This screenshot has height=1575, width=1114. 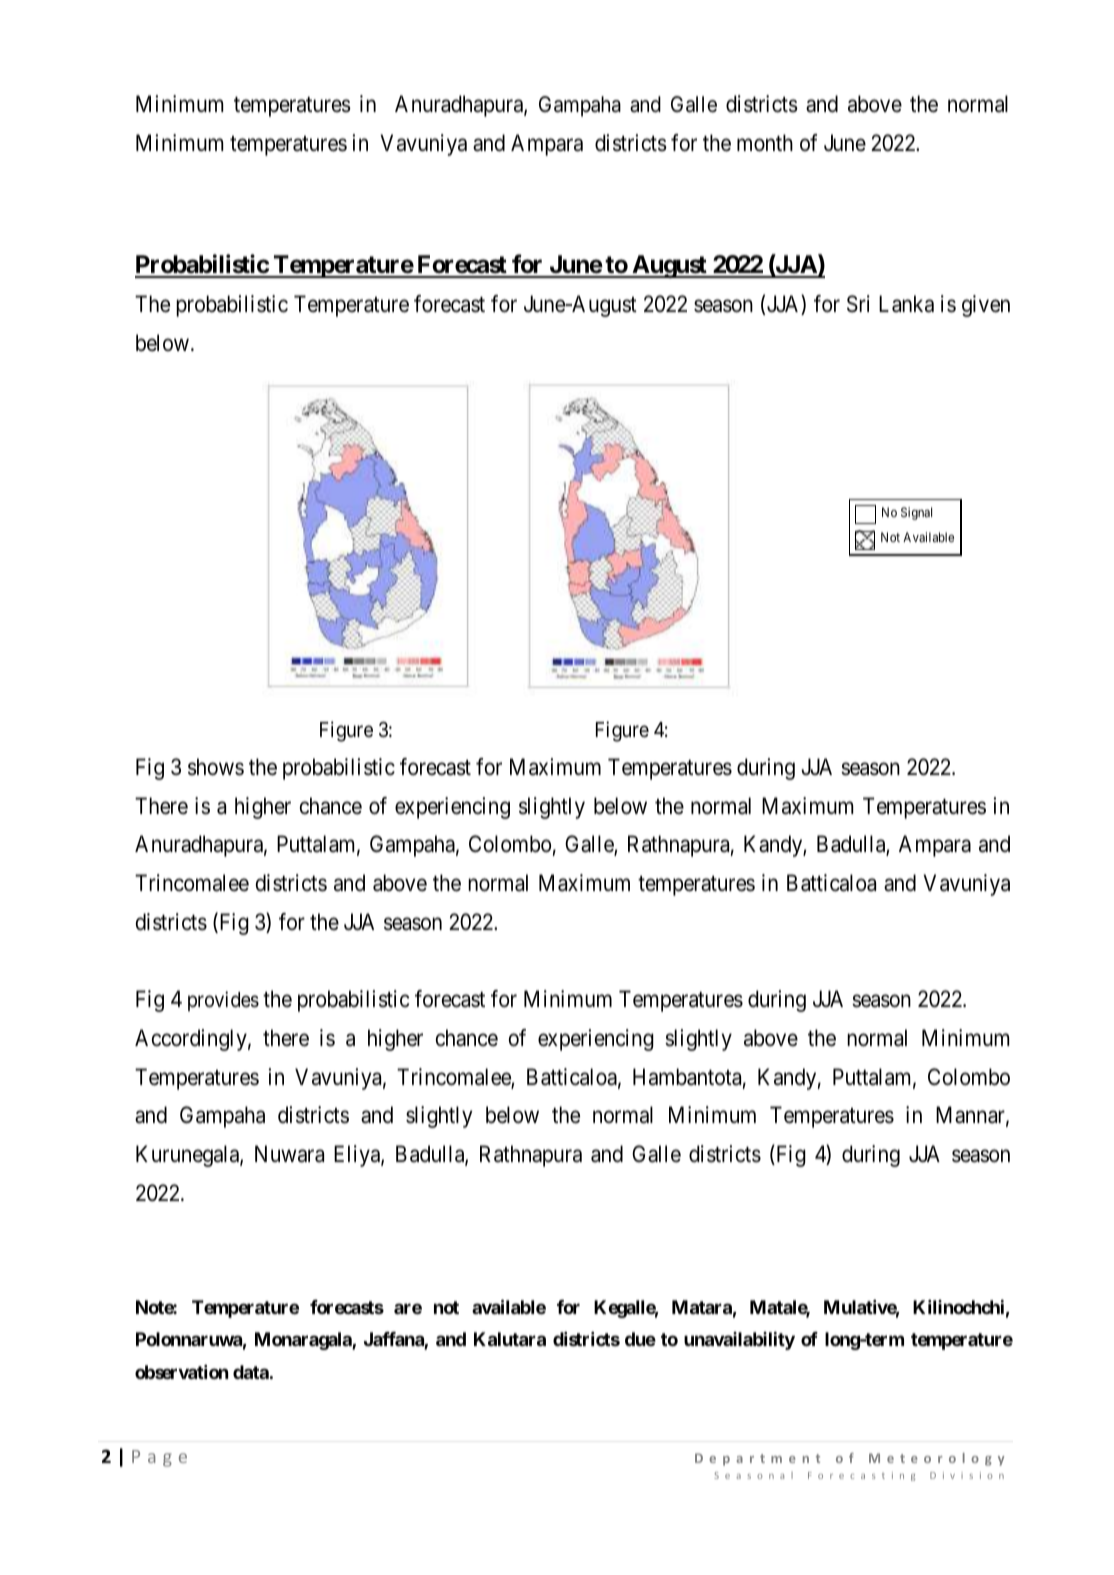 I want to click on observation, so click(x=181, y=1372).
